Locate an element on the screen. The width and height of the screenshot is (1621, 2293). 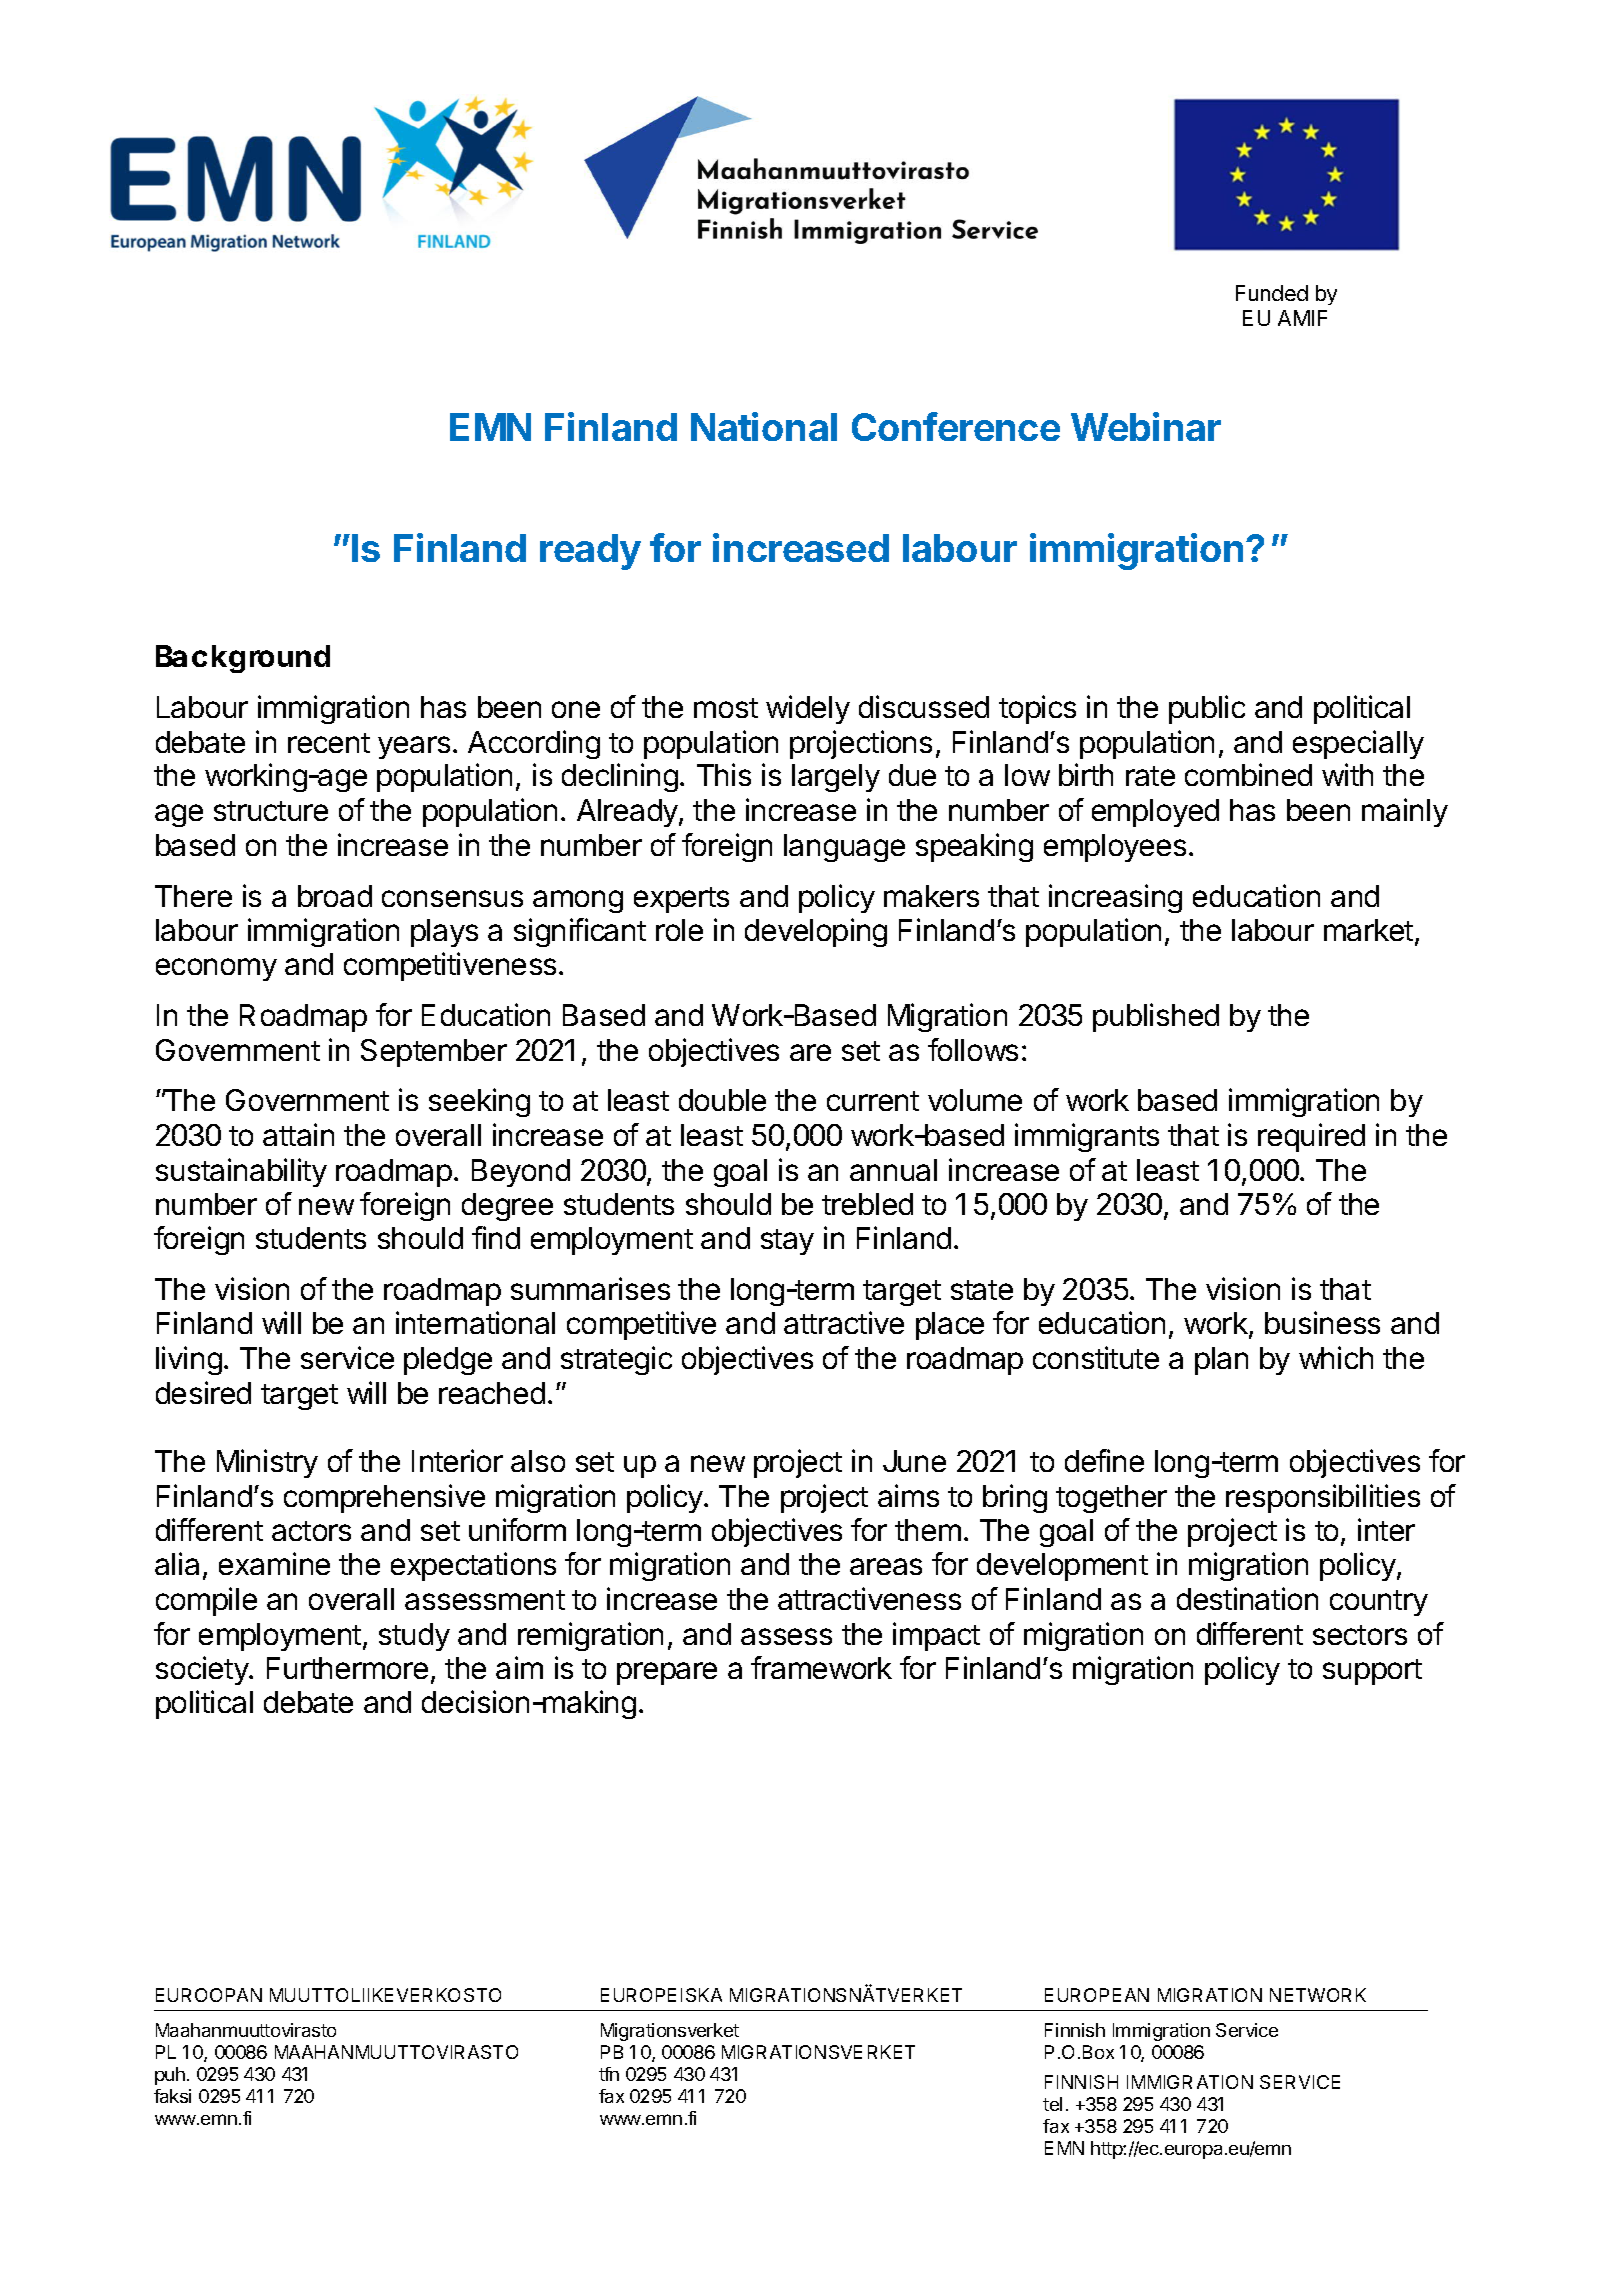
recent is located at coordinates (329, 743).
